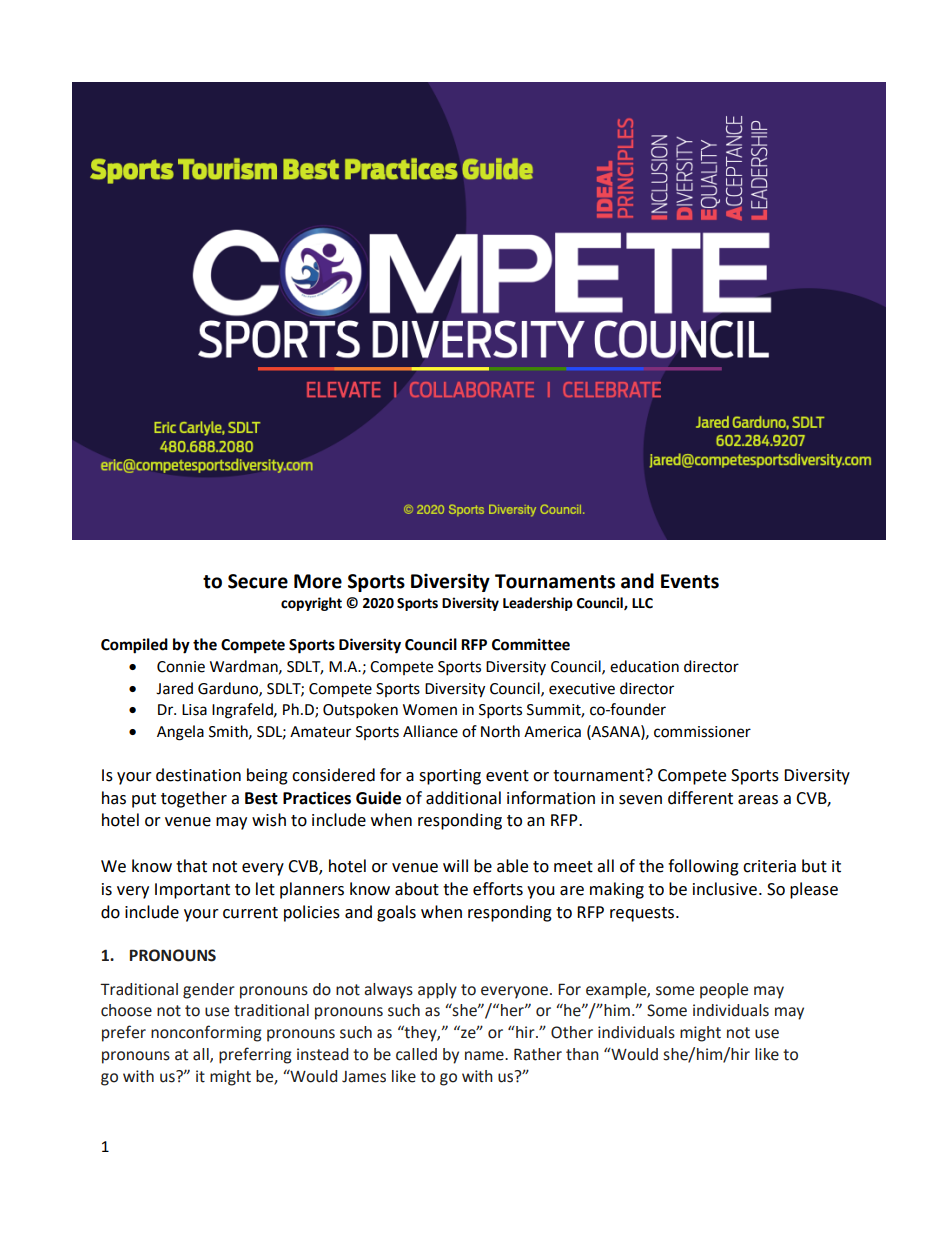 This page has height=1233, width=952. Describe the element at coordinates (258, 581) in the page. I see `Secure` at that location.
